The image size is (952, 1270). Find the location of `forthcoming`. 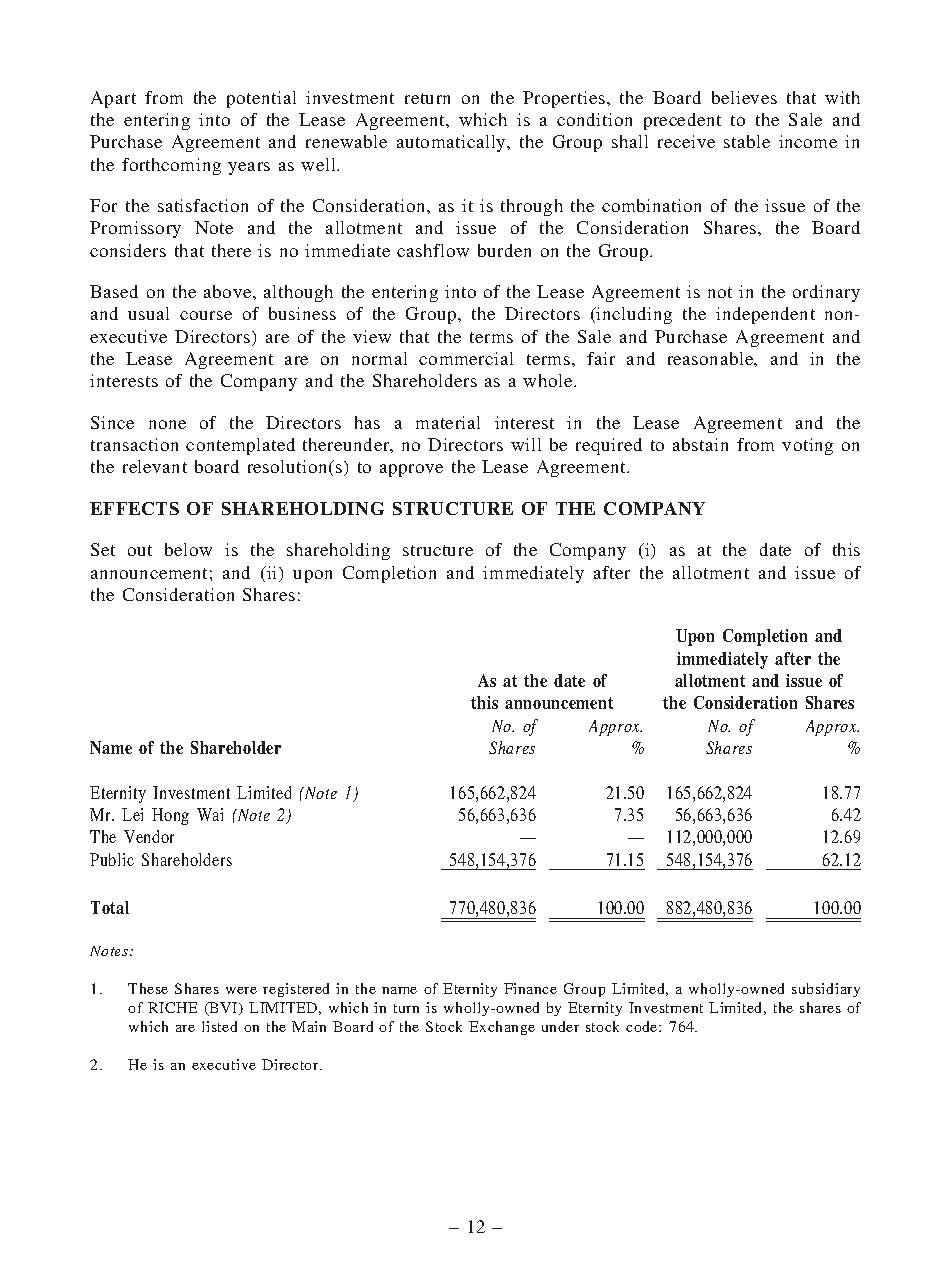

forthcoming is located at coordinates (171, 166).
